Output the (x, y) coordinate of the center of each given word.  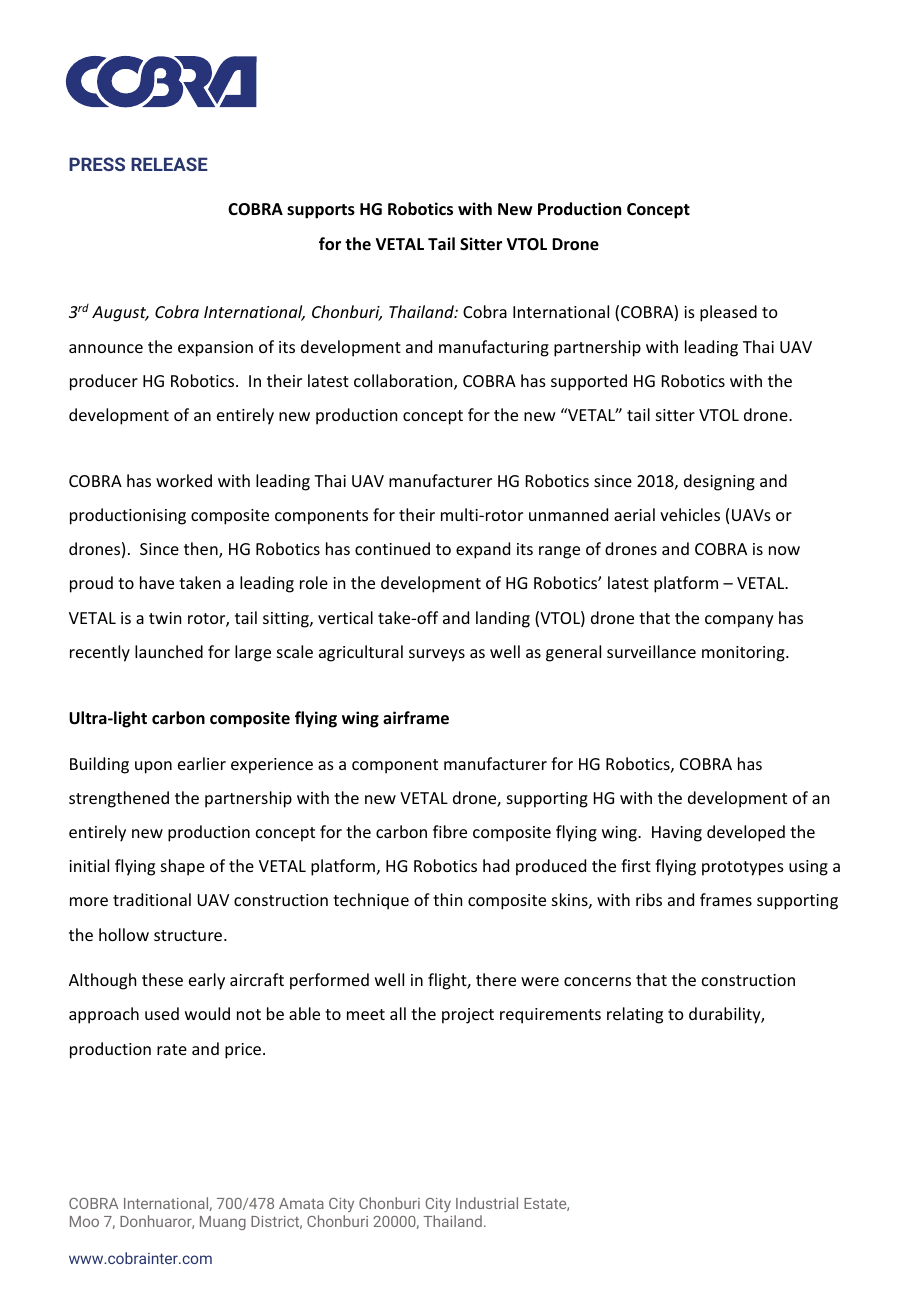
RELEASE (169, 164)
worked (184, 480)
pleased (728, 313)
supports (321, 211)
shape (183, 867)
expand (483, 550)
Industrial (487, 1203)
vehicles (690, 514)
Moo (84, 1221)
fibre (450, 831)
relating (635, 1015)
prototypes (743, 868)
